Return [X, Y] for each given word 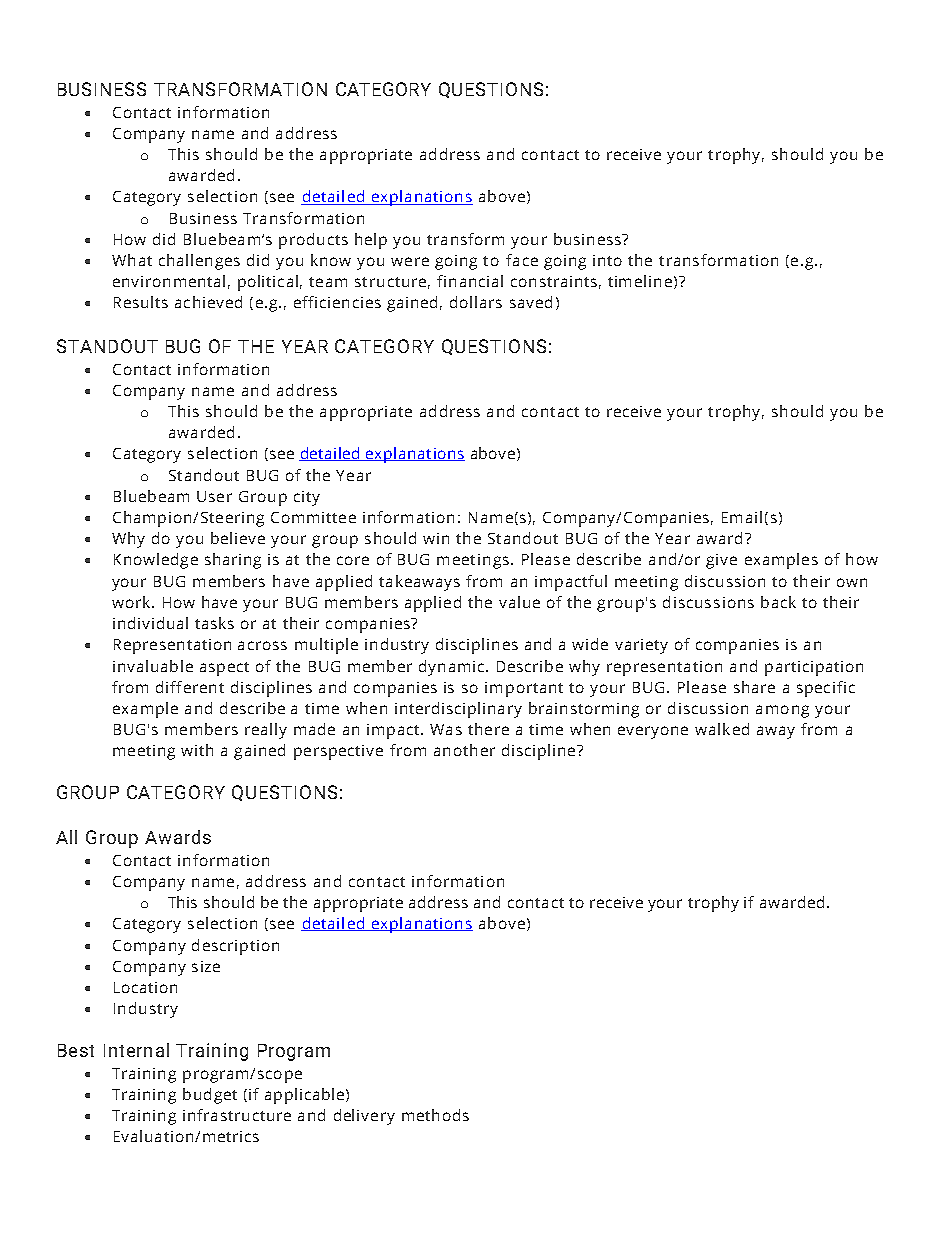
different [190, 687]
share [754, 687]
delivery [364, 1117]
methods [435, 1115]
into [607, 260]
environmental [169, 281]
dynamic [451, 668]
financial [470, 281]
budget [210, 1096]
